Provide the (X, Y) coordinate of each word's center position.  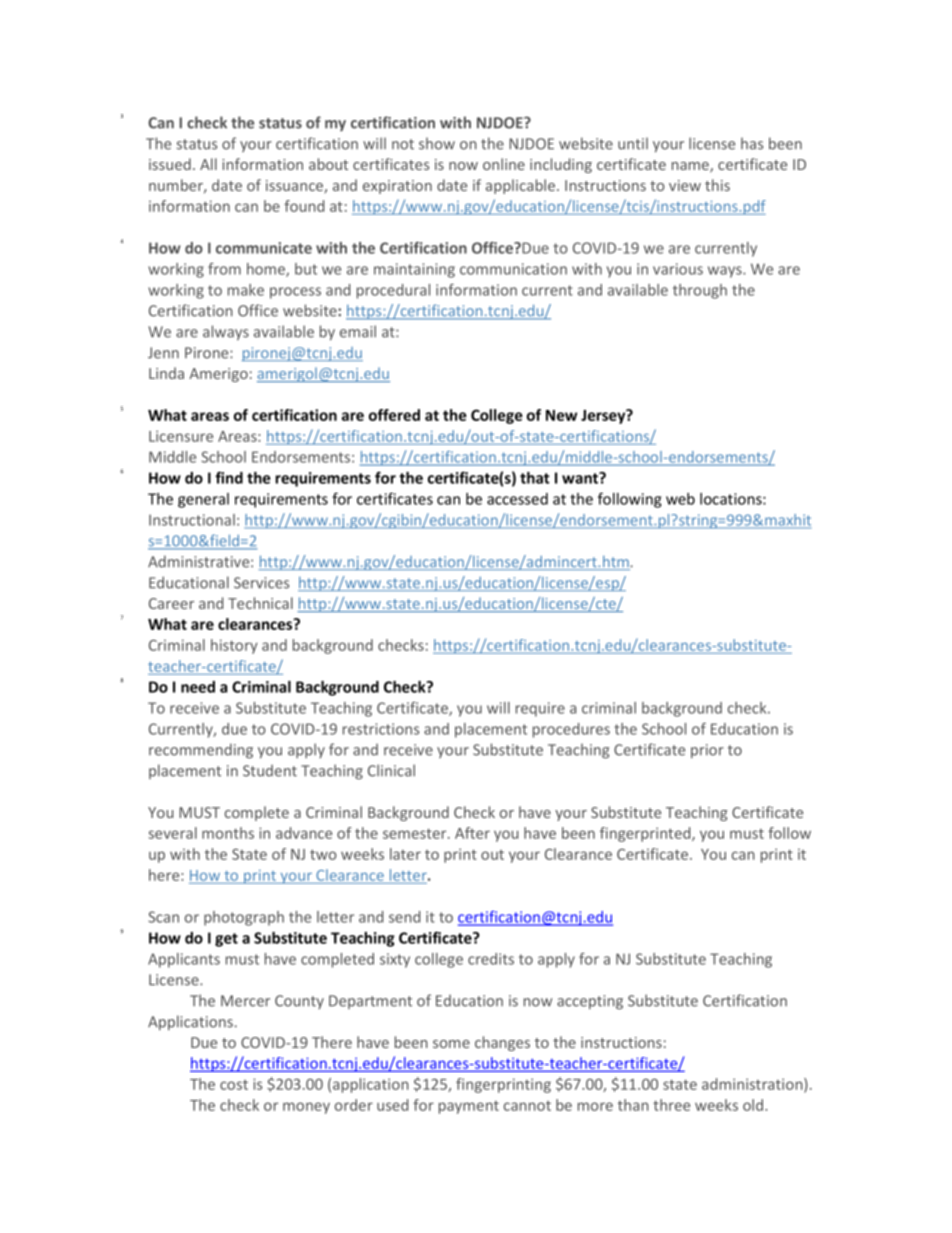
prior (707, 751)
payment (469, 1107)
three (671, 1105)
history (234, 646)
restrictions (381, 729)
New (561, 415)
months (228, 833)
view (685, 185)
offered (394, 415)
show (437, 143)
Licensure (181, 436)
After (472, 833)
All (208, 164)
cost (234, 1085)
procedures (571, 730)
